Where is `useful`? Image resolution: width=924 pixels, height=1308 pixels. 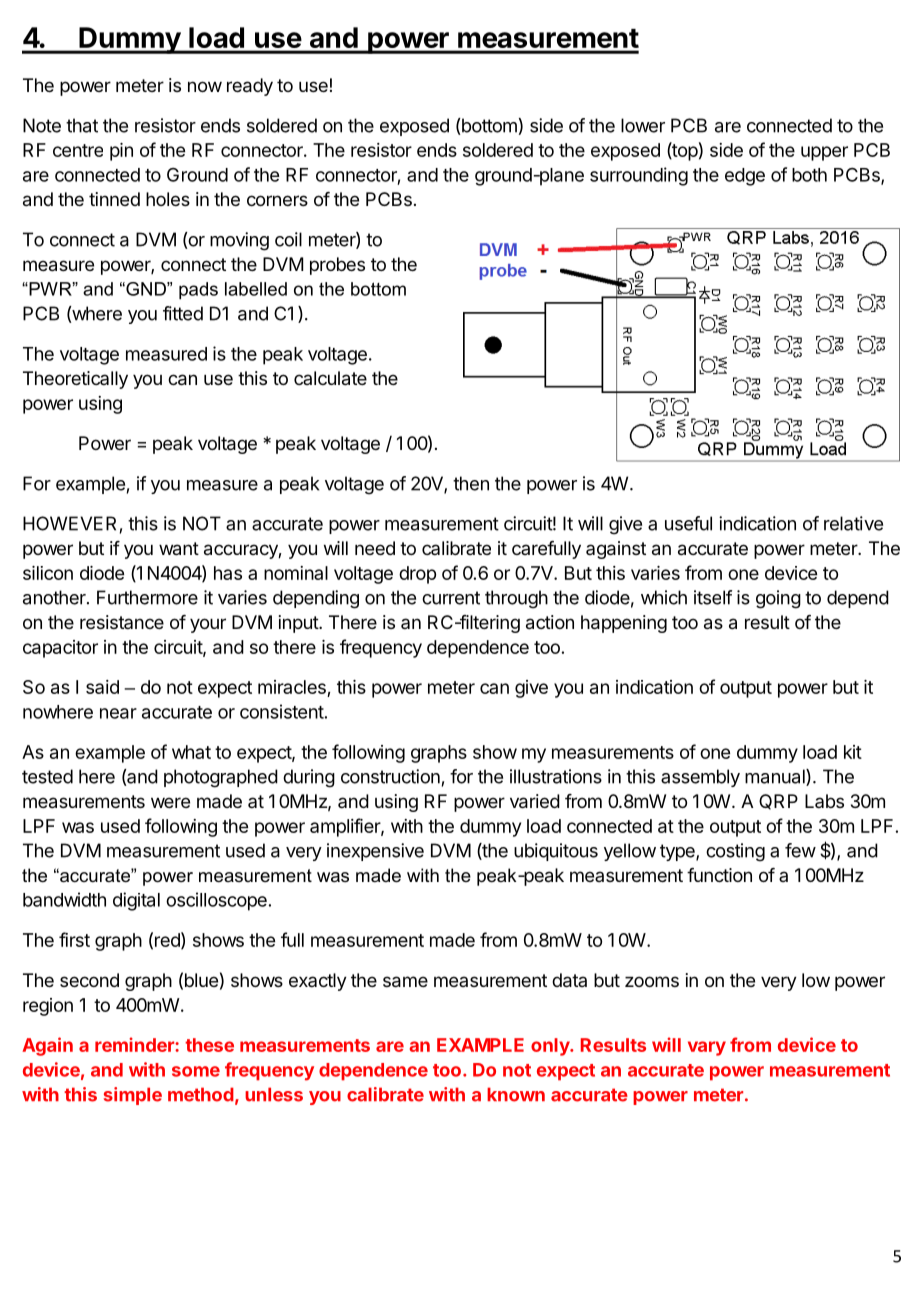
useful is located at coordinates (688, 523).
